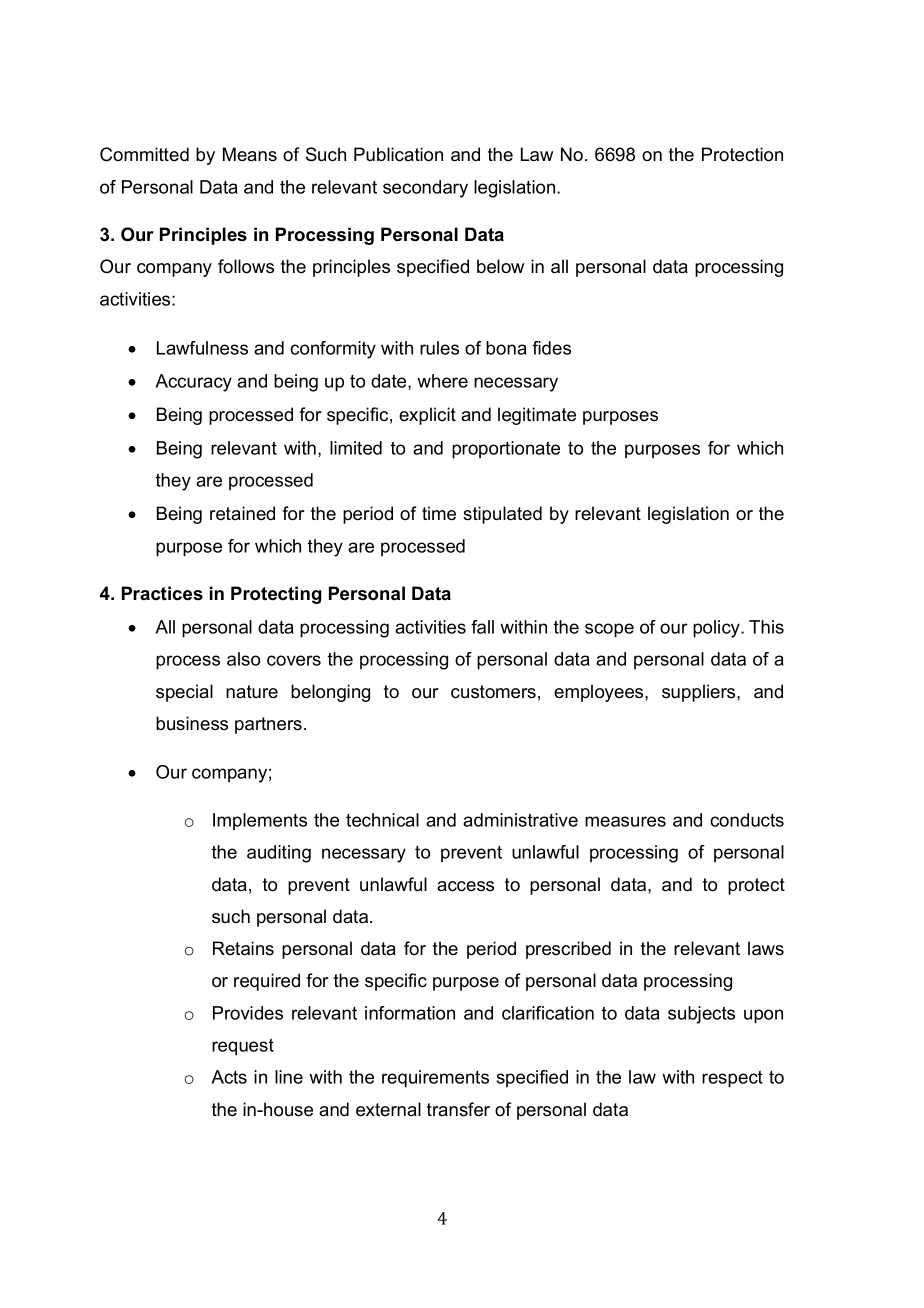 The width and height of the screenshot is (924, 1308). I want to click on secondary, so click(425, 189).
